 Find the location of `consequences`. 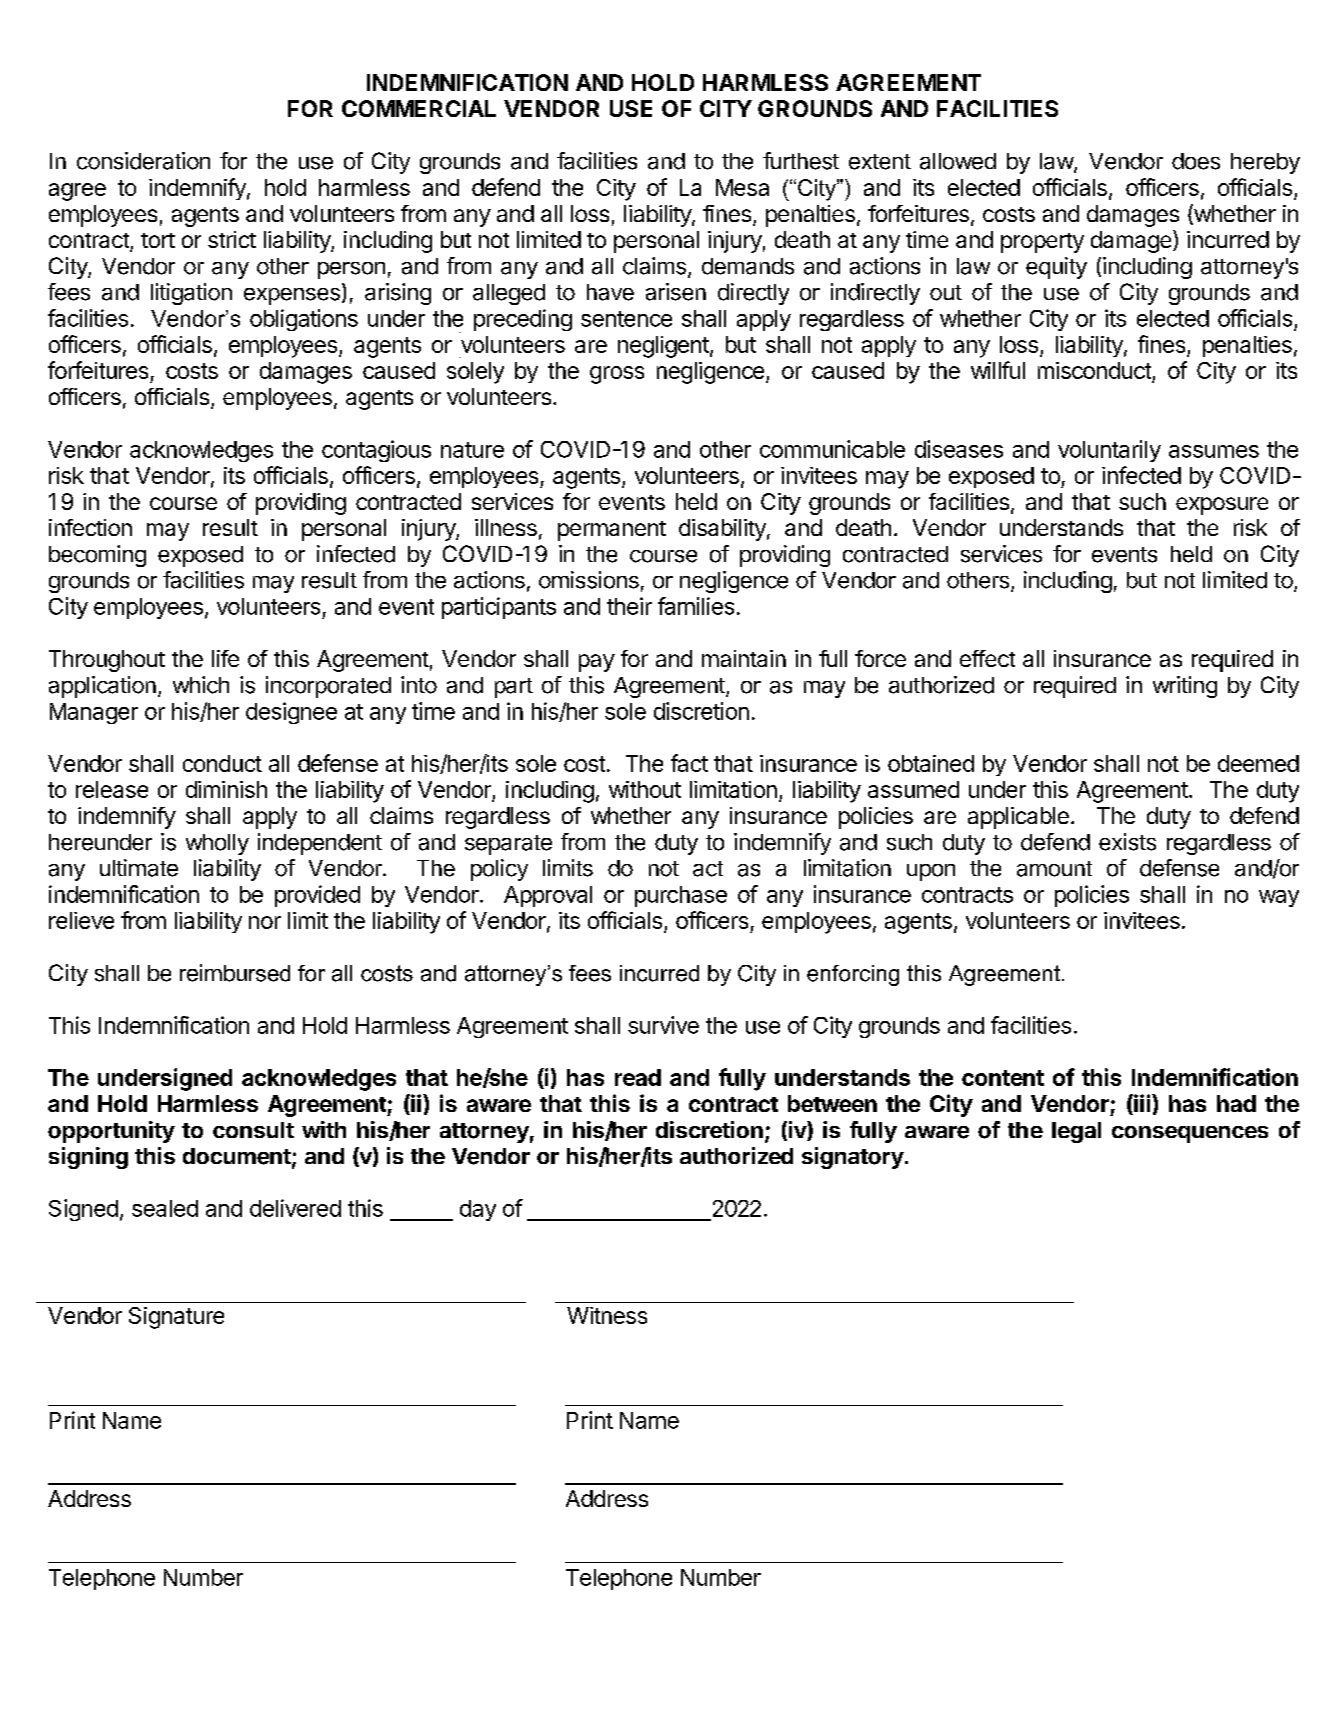

consequences is located at coordinates (1190, 1134).
